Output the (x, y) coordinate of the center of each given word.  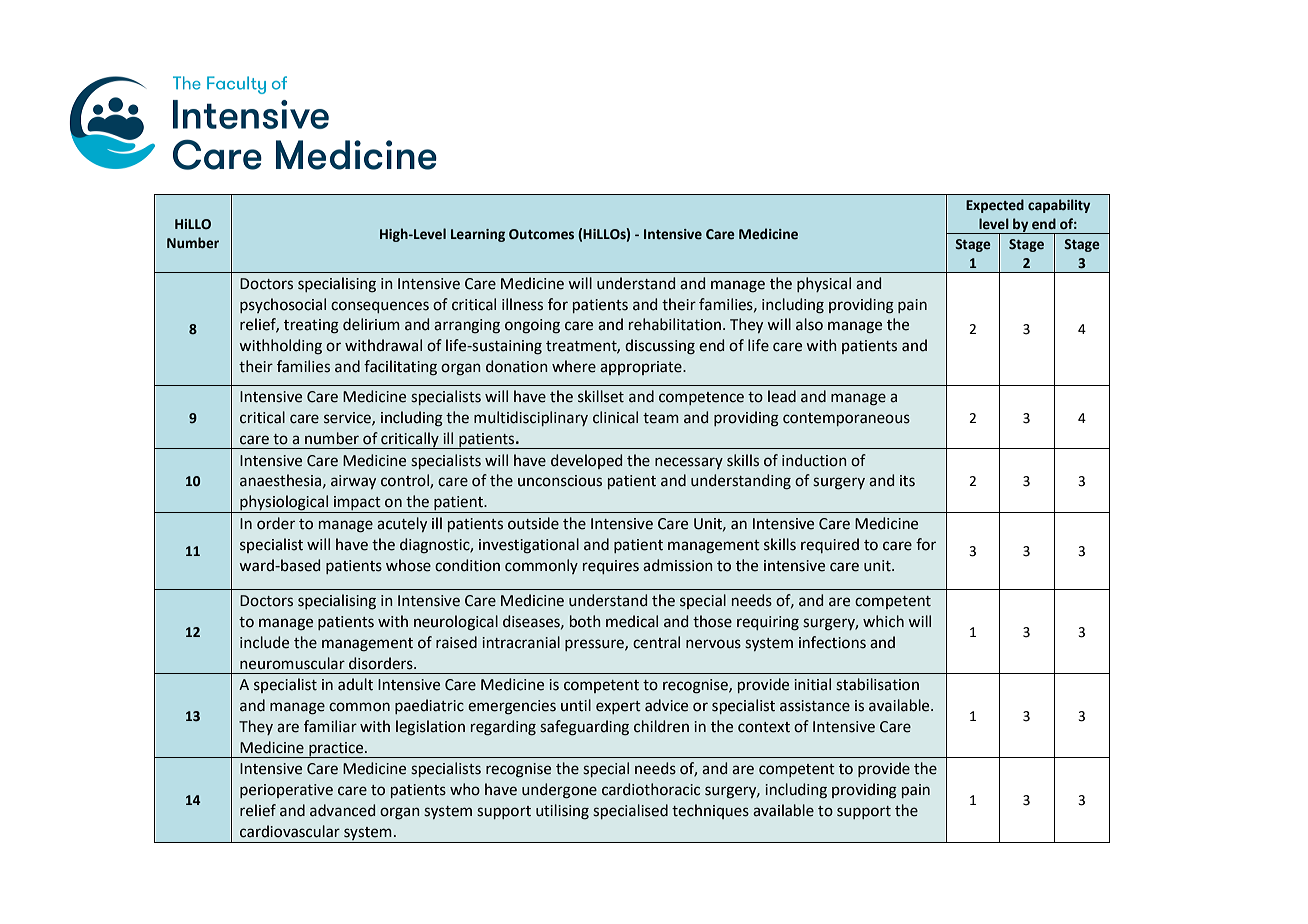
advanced (342, 810)
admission (678, 565)
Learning (478, 235)
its (907, 481)
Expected (995, 206)
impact (357, 504)
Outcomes (541, 234)
